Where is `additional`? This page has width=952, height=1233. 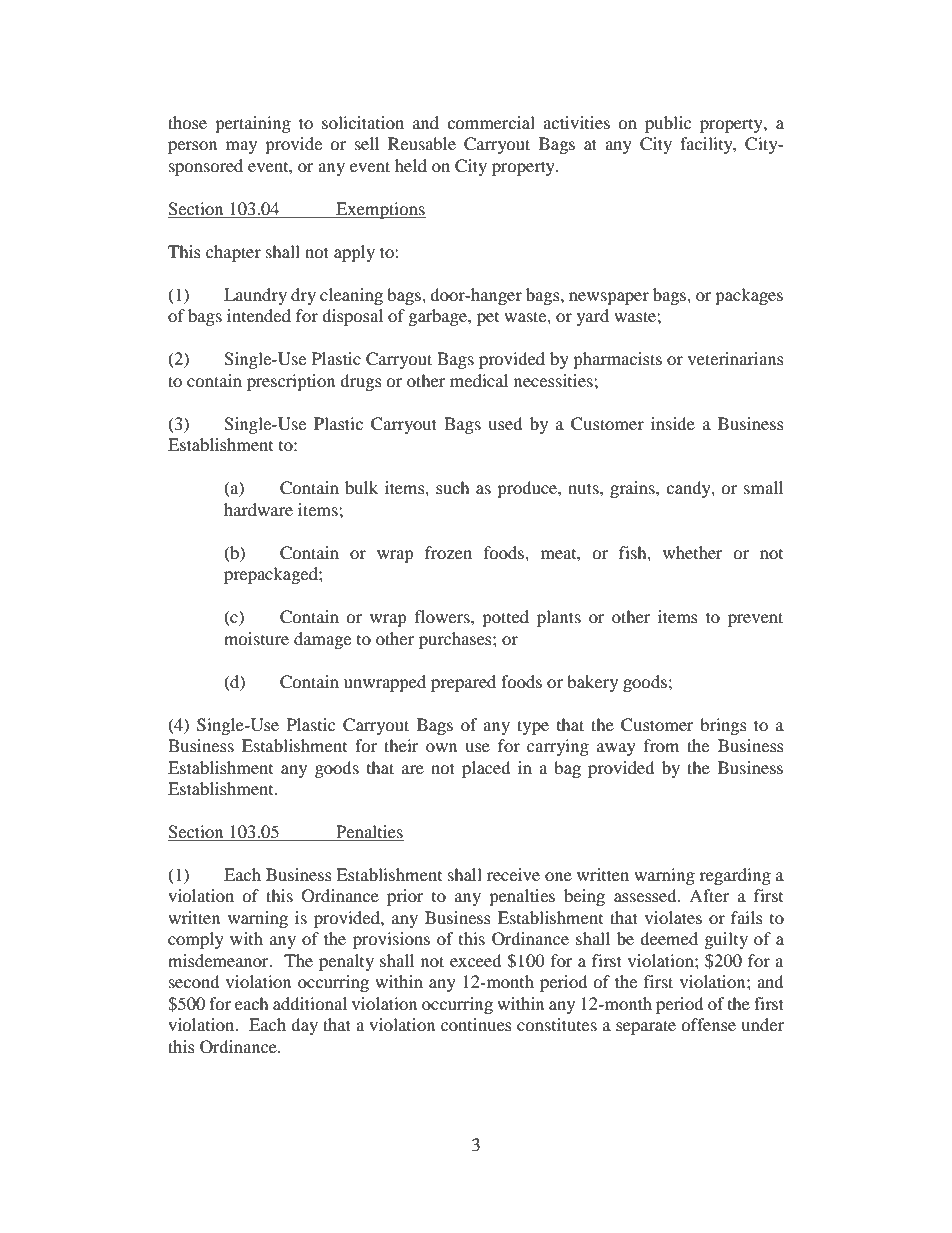
additional is located at coordinates (310, 1003).
